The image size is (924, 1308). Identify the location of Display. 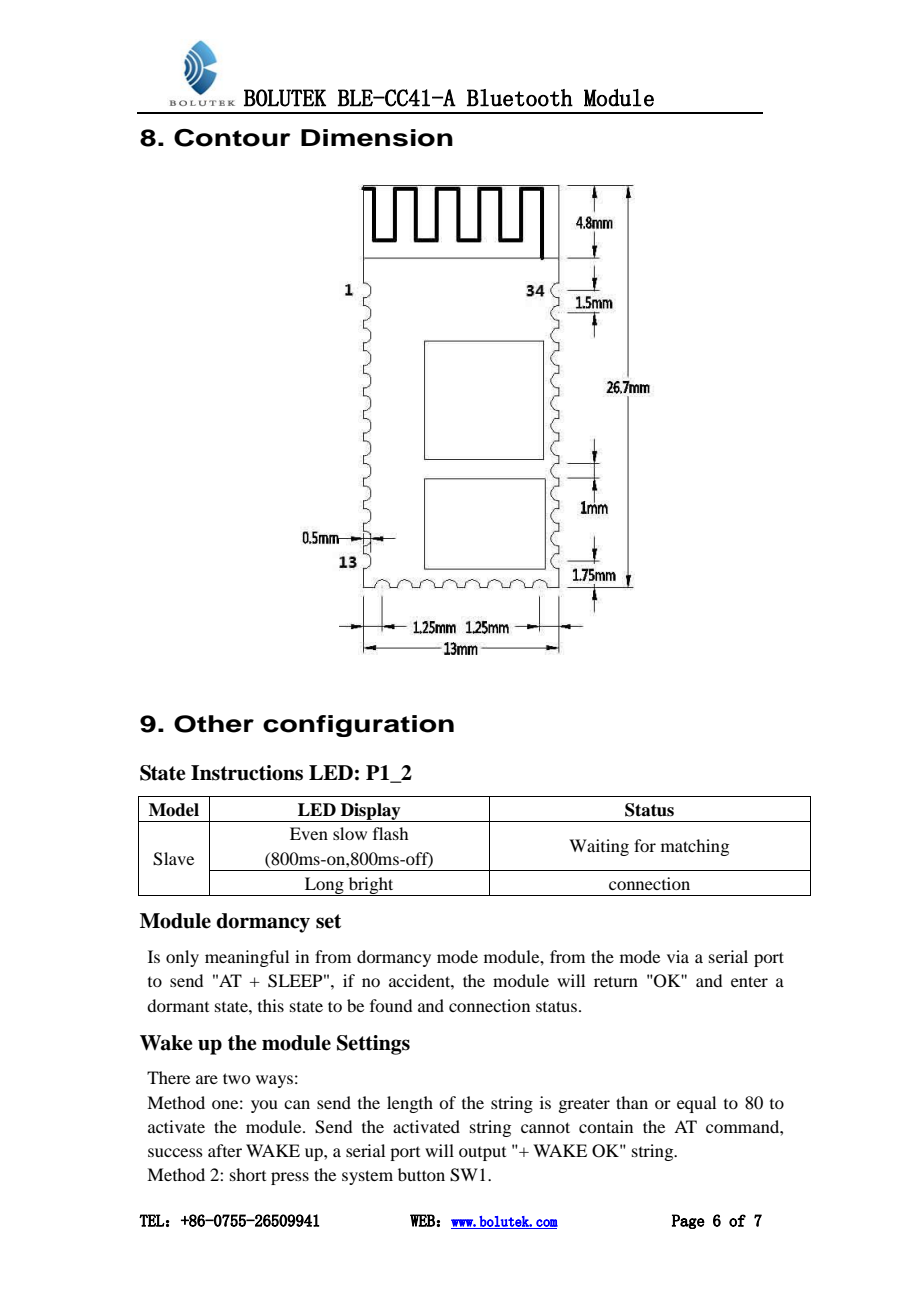
(371, 812).
